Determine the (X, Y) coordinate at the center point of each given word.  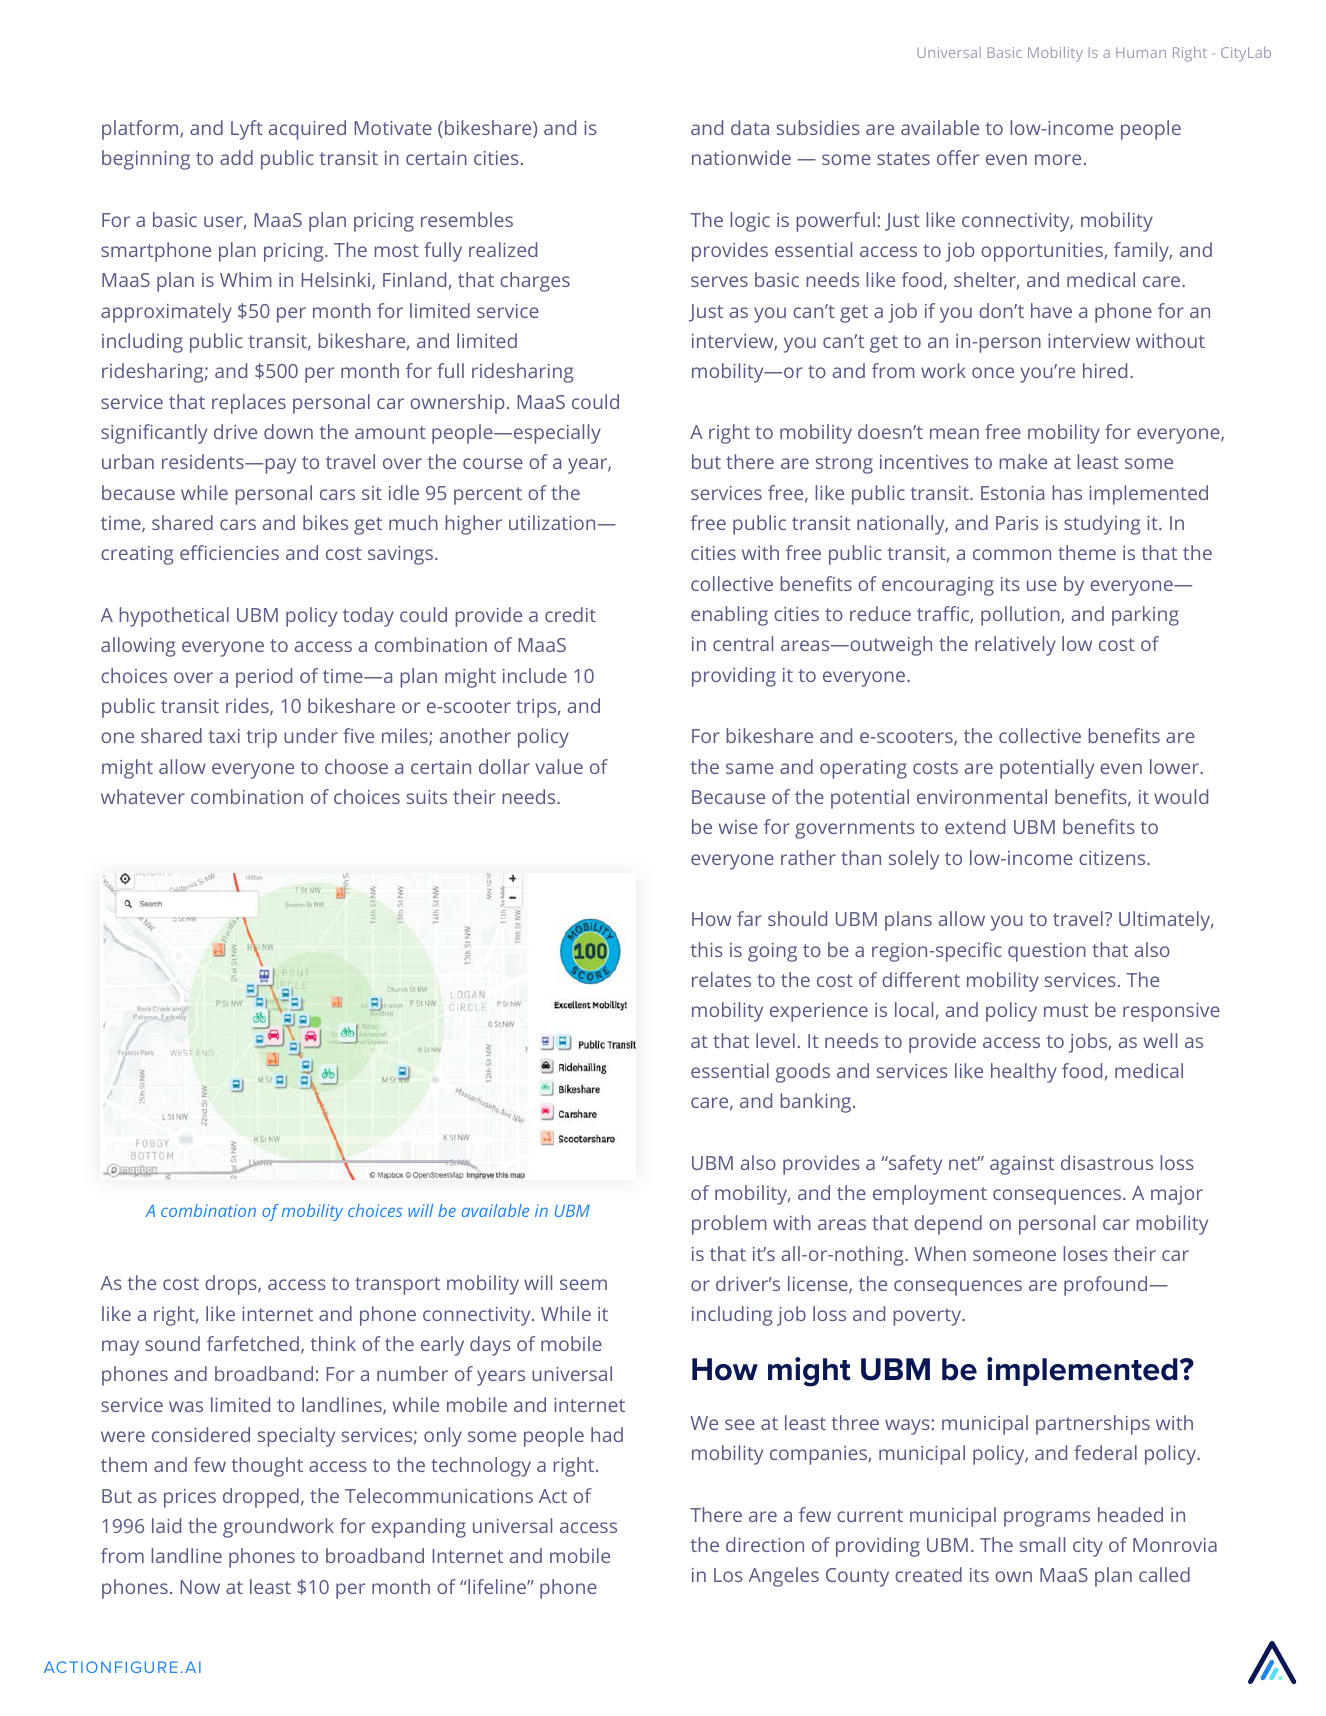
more (1058, 159)
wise (738, 827)
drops (232, 1285)
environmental (982, 796)
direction (765, 1544)
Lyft (247, 130)
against (1022, 1165)
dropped (261, 1498)
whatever (143, 796)
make (1023, 461)
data (750, 127)
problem (729, 1225)
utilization (553, 522)
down (288, 431)
